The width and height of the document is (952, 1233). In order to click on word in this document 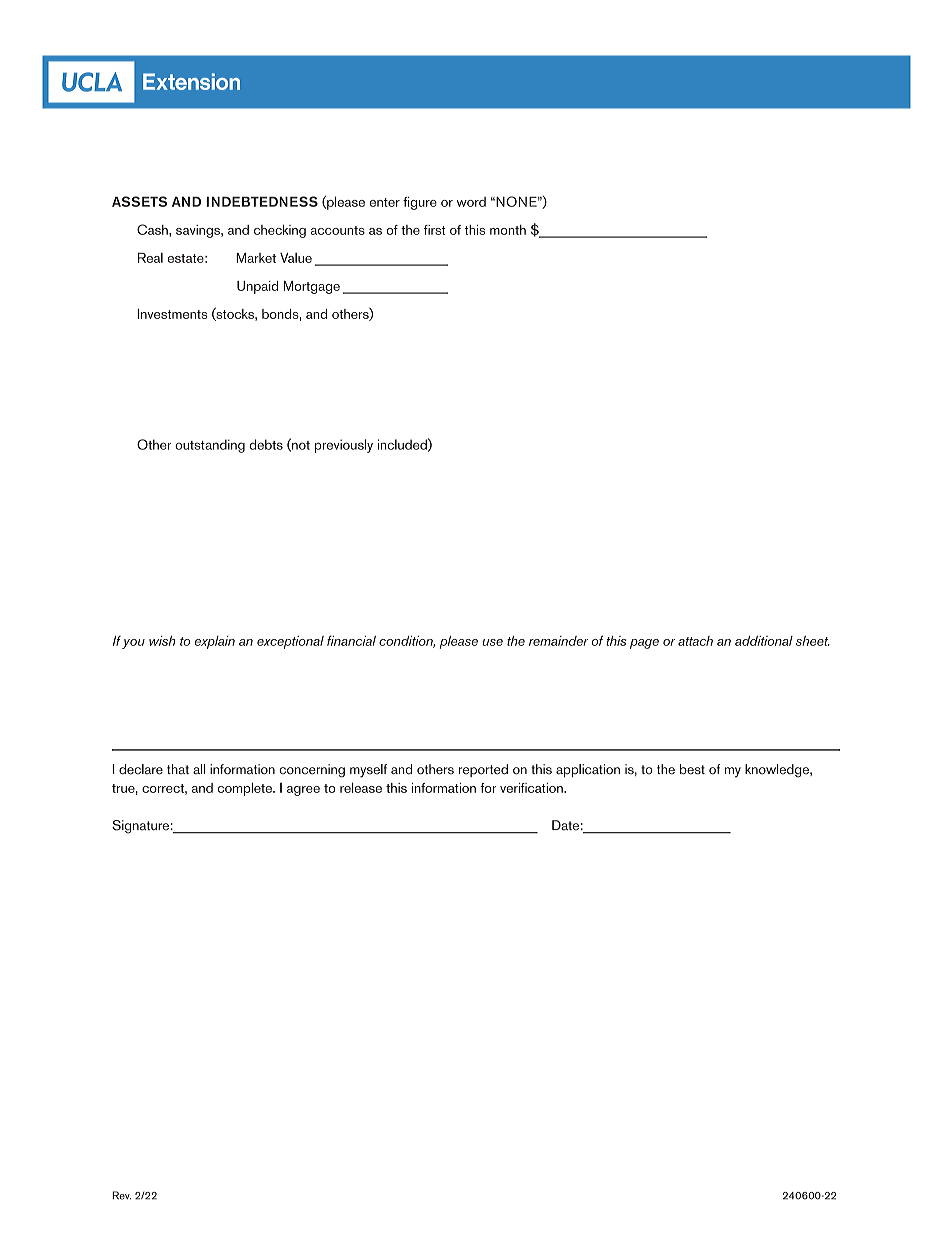, I will do `click(471, 202)`.
